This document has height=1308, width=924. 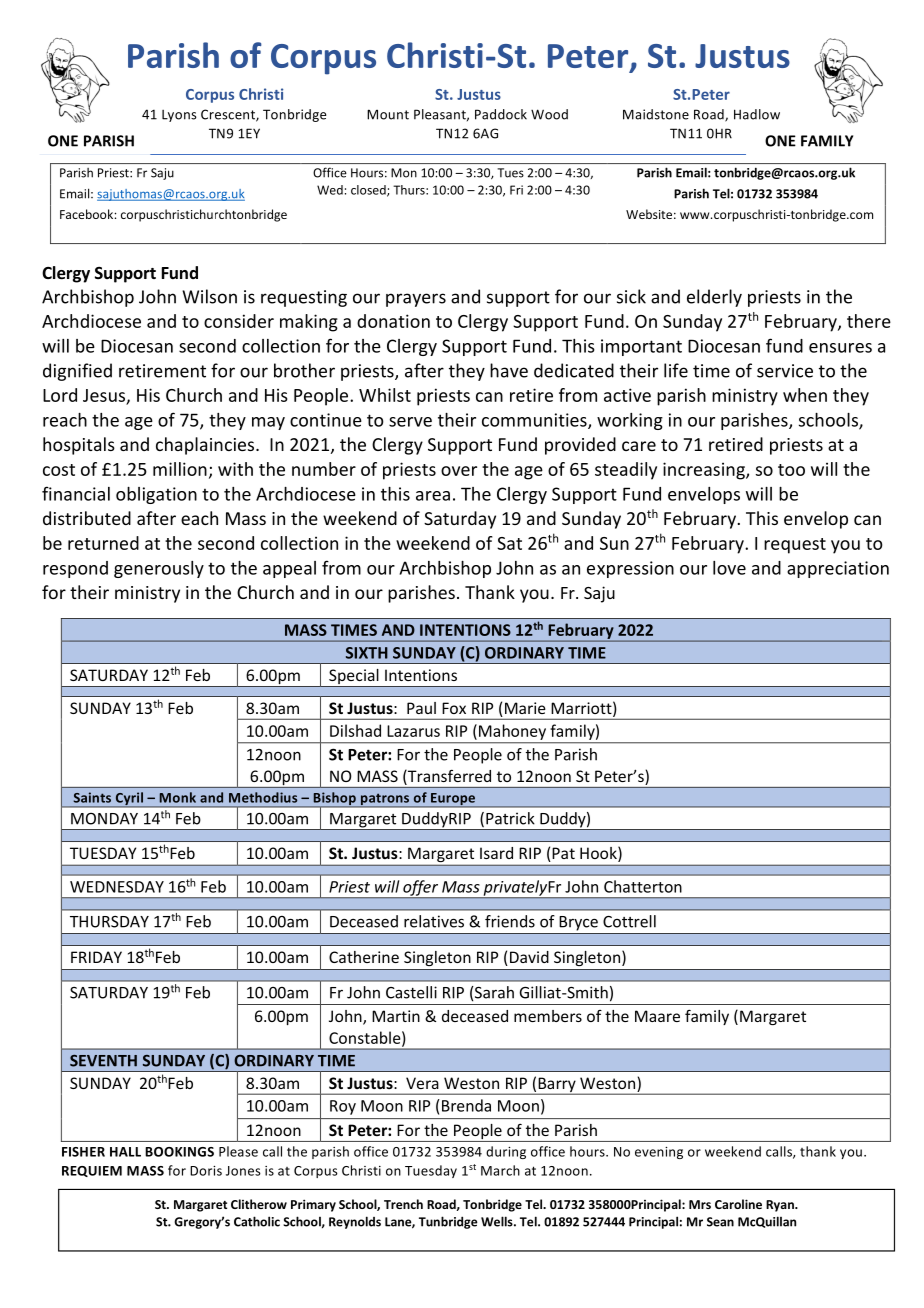 I want to click on Maidstone, so click(x=656, y=114).
